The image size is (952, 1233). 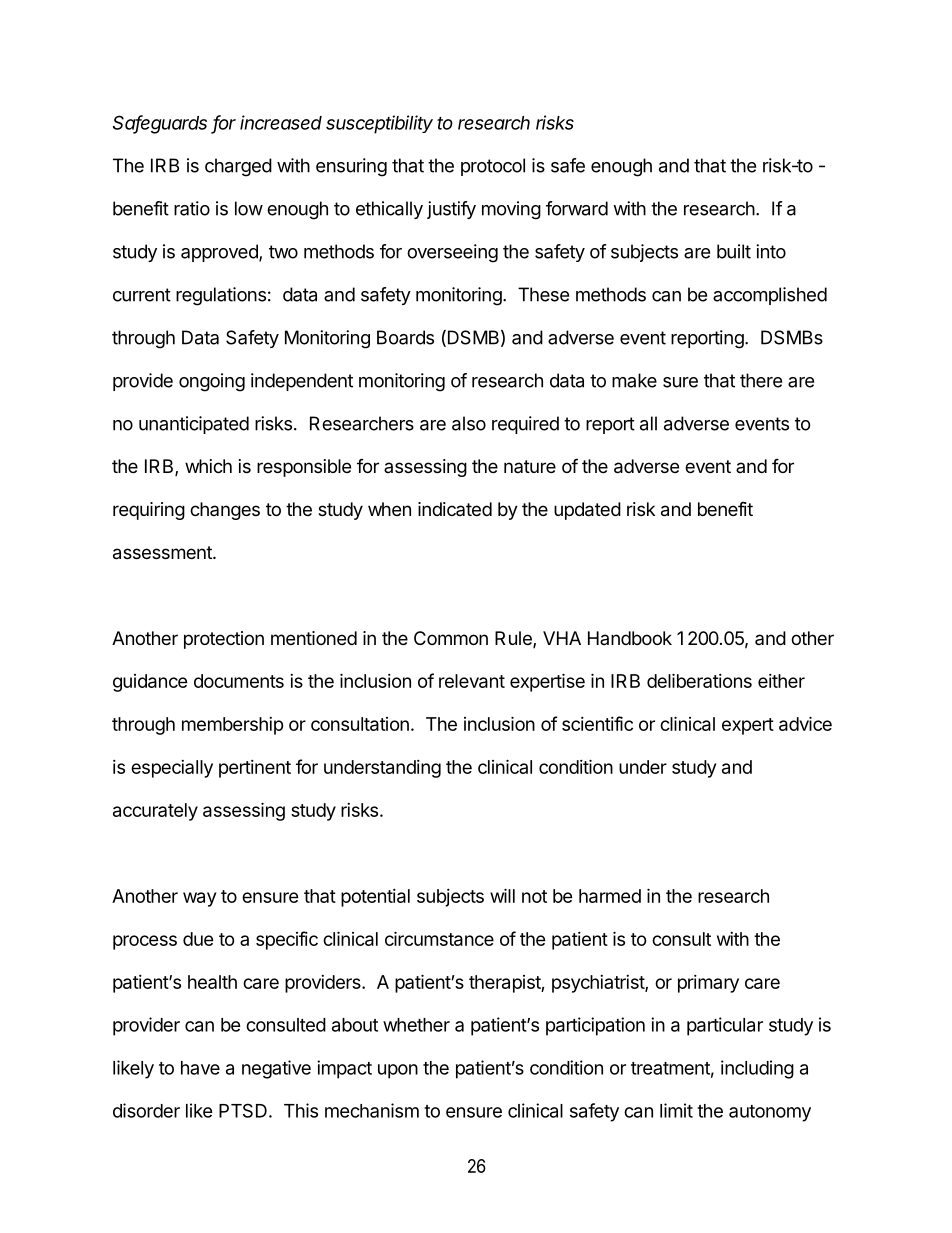 What do you see at coordinates (502, 895) in the screenshot?
I see `will` at bounding box center [502, 895].
